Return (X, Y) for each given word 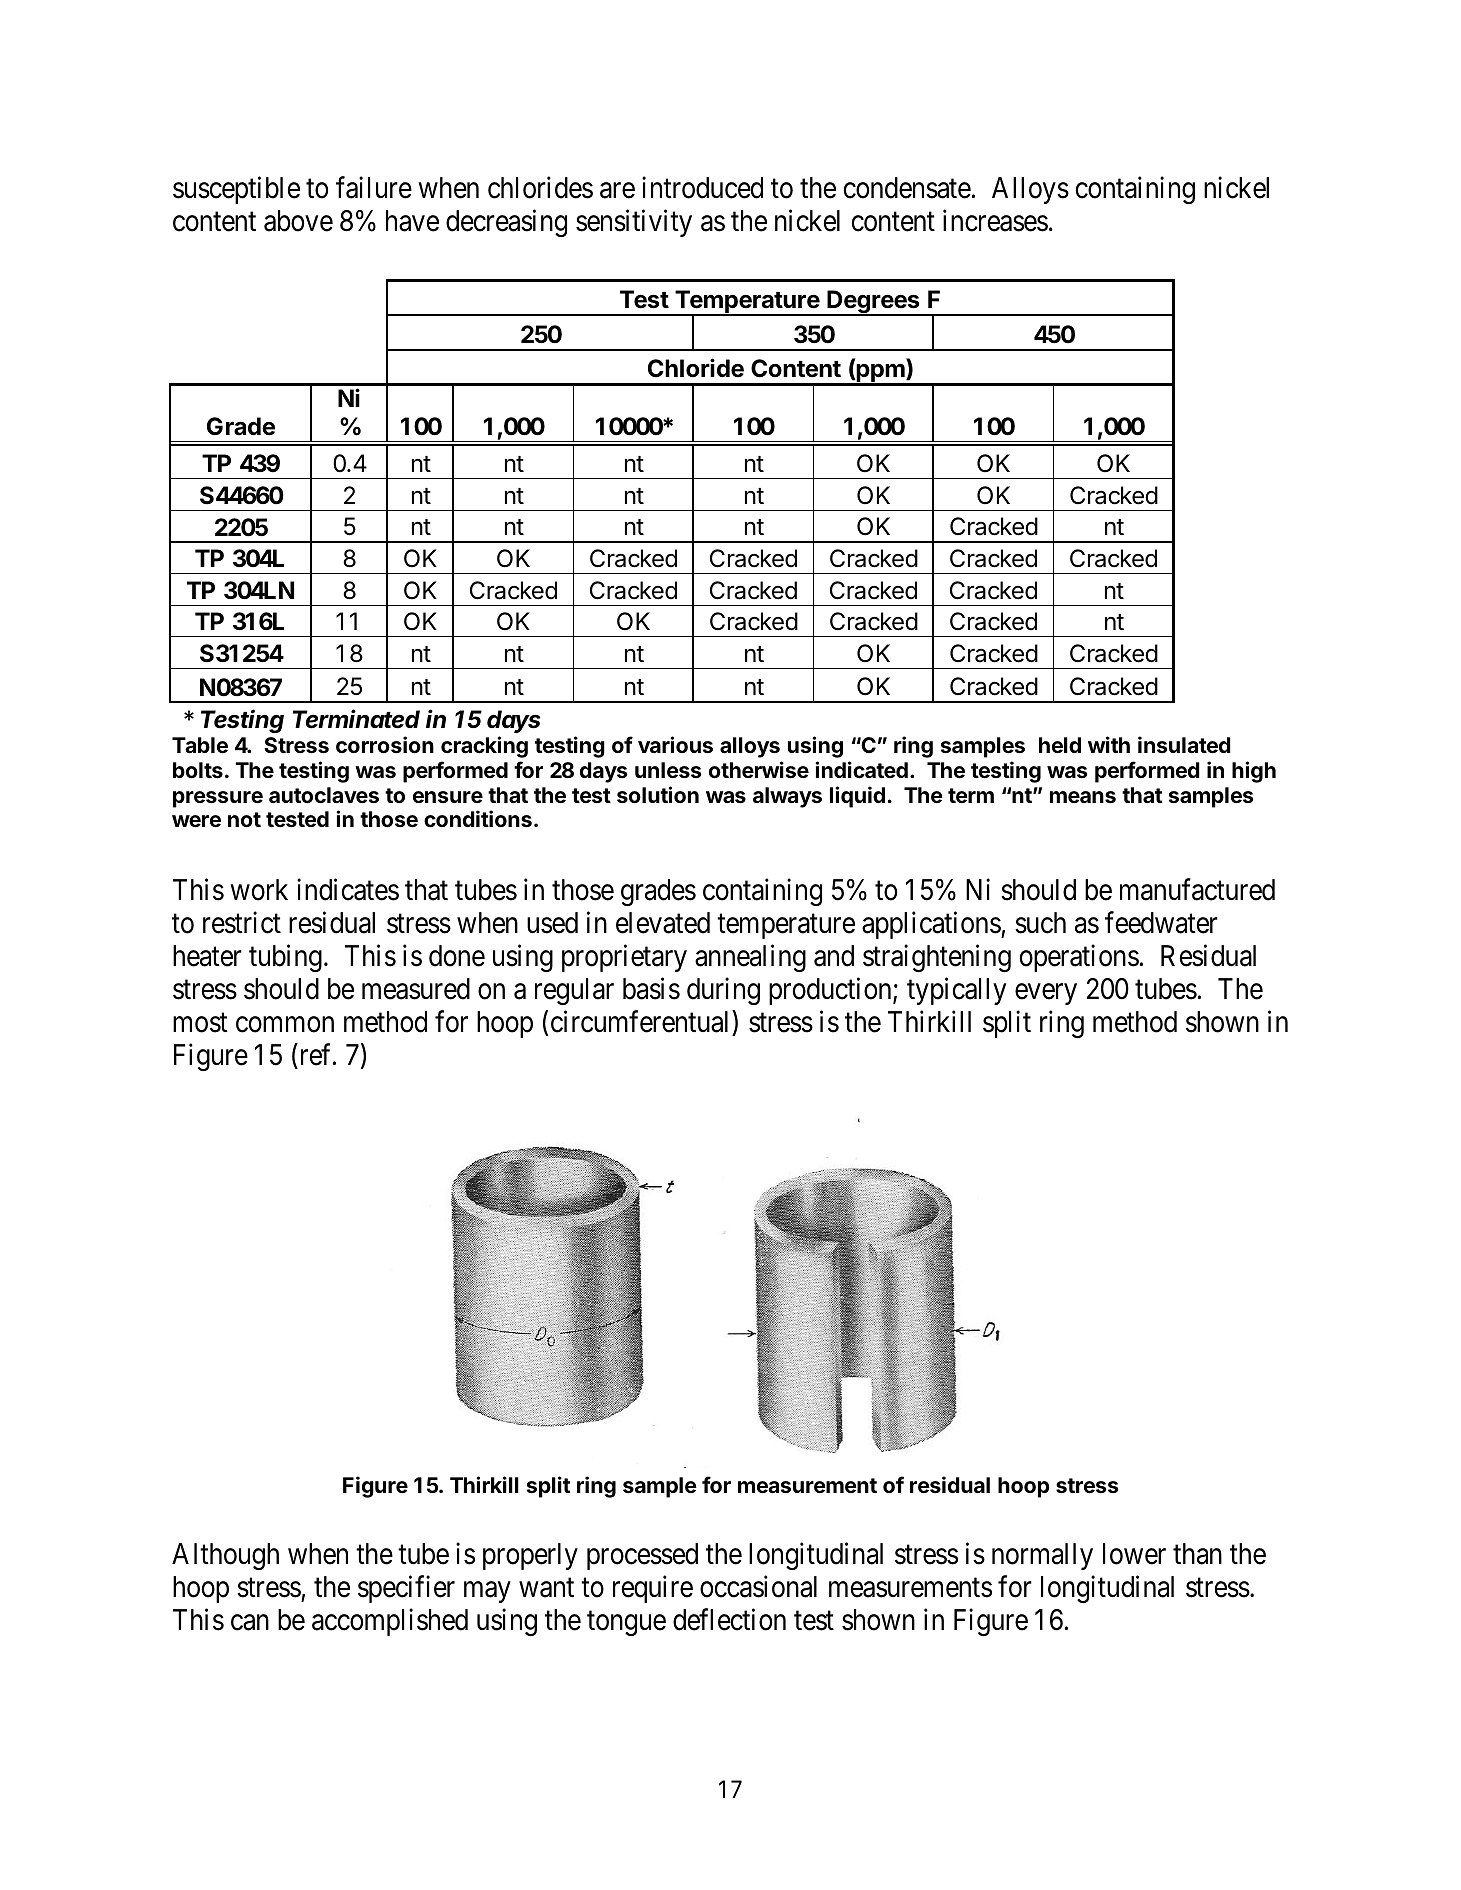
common (285, 1025)
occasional (758, 1586)
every (1046, 994)
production (831, 991)
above (298, 221)
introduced (702, 187)
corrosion (385, 744)
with (1109, 744)
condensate (907, 188)
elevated (663, 923)
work (259, 890)
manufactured (1197, 890)
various (675, 744)
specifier (406, 1589)
